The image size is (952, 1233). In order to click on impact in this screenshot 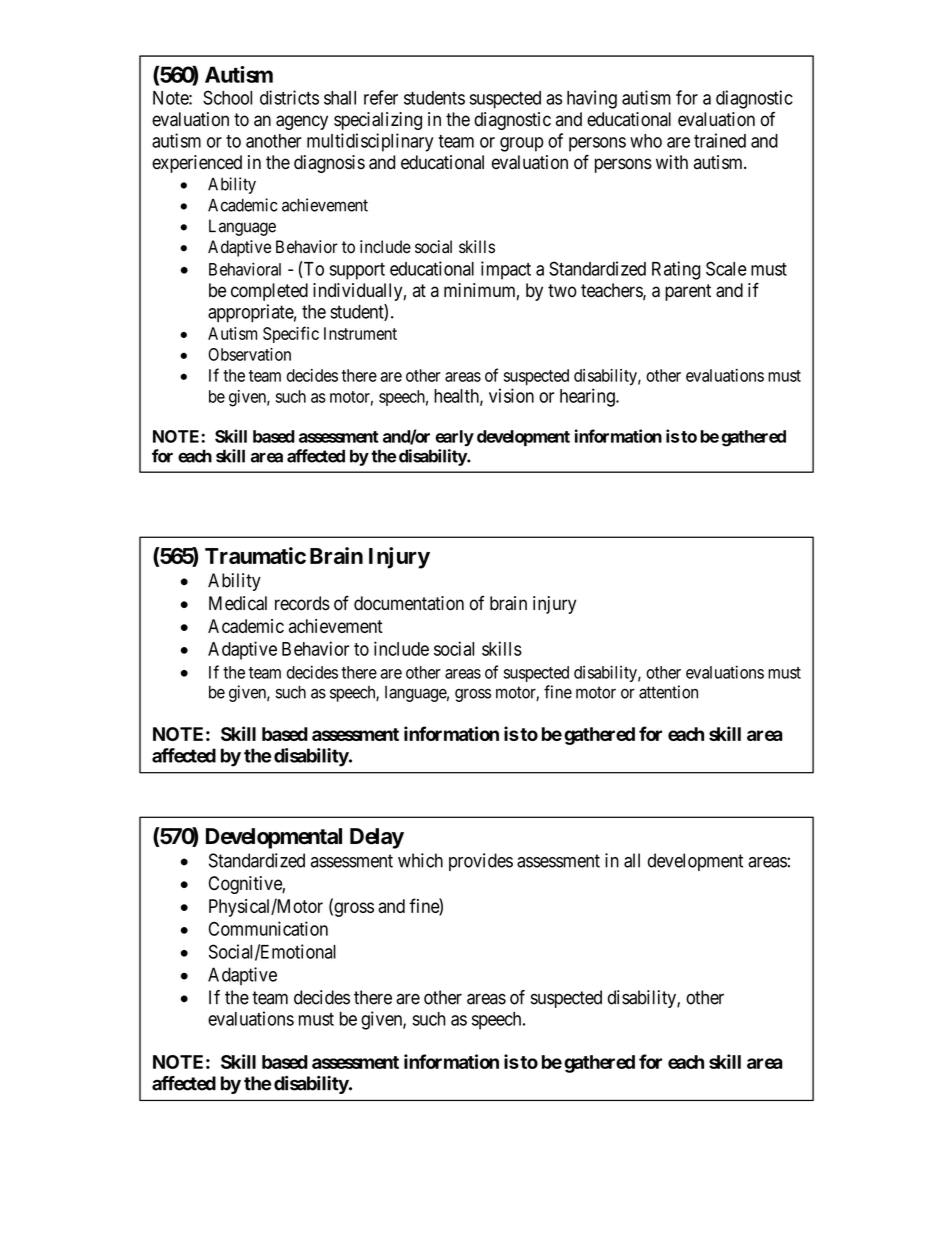, I will do `click(506, 270)`.
